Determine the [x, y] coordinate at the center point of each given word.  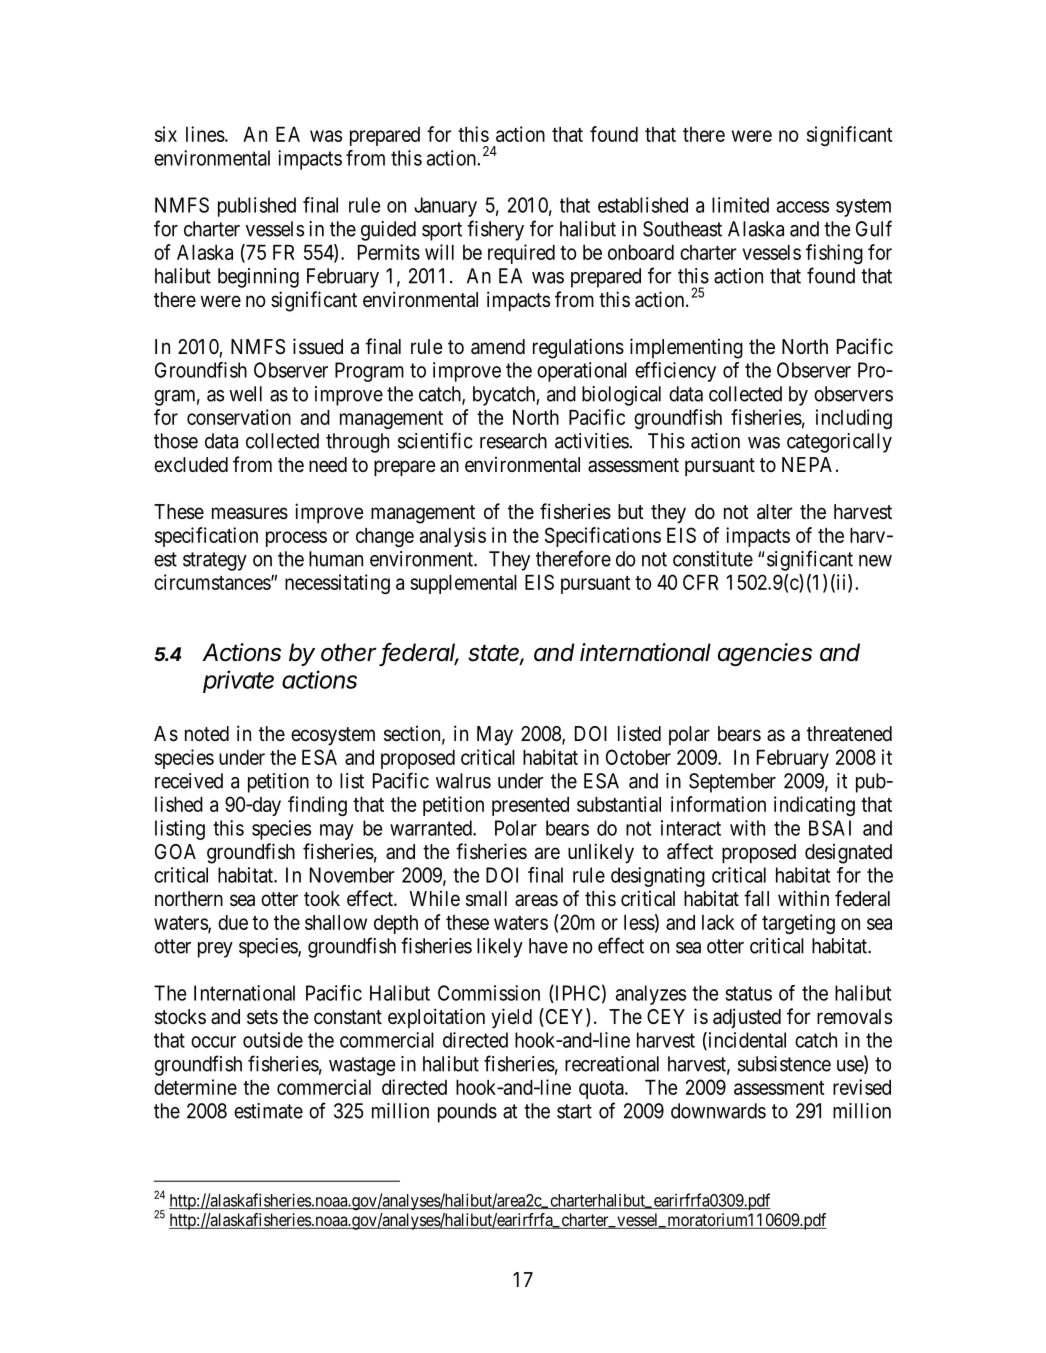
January [445, 207]
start [574, 1111]
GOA [175, 851]
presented [530, 806]
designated [848, 853]
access [803, 207]
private [238, 681]
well [245, 394]
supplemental [463, 584]
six [166, 134]
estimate [268, 1111]
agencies [765, 654]
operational [582, 372]
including [854, 419]
